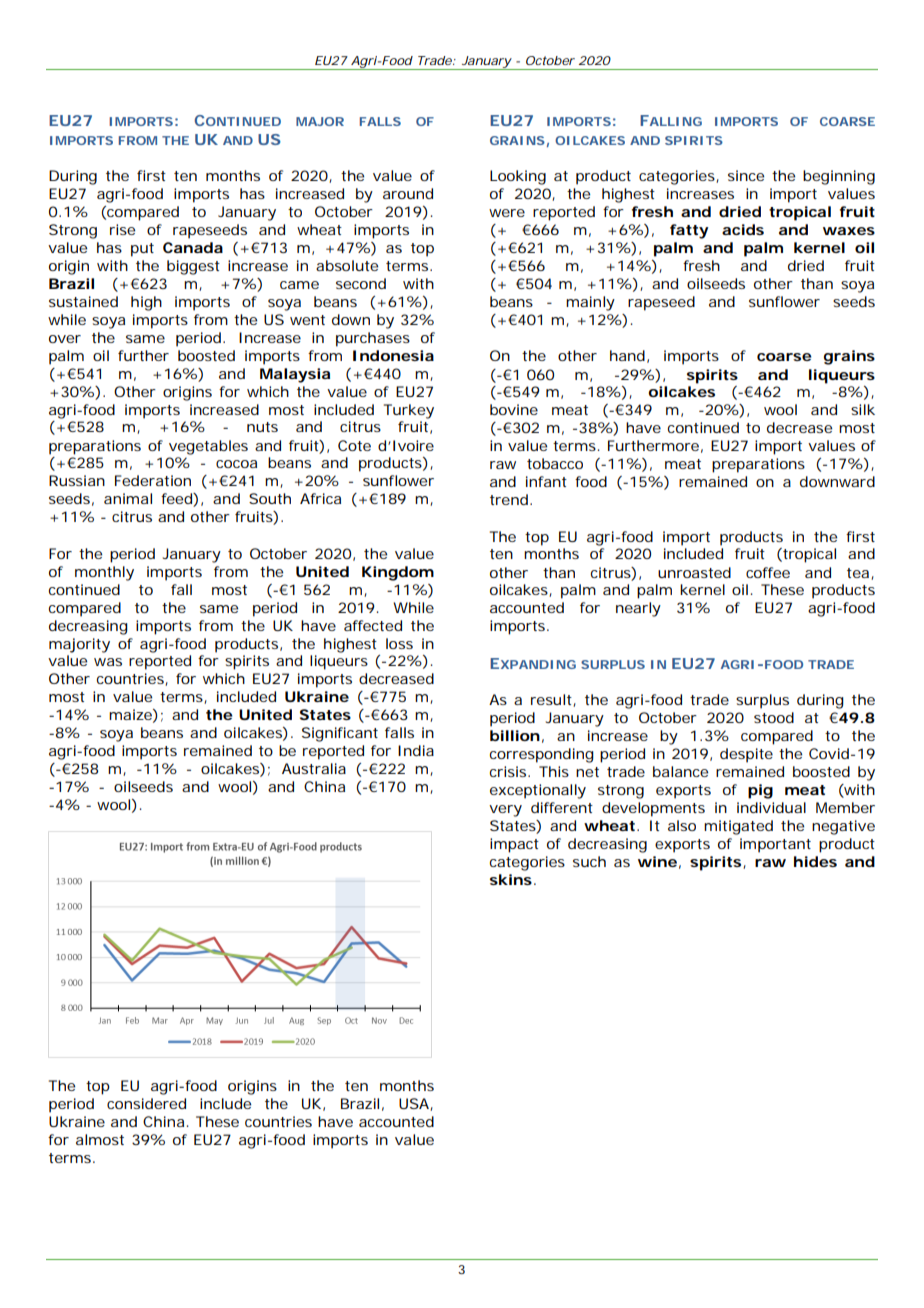 The height and width of the screenshot is (1308, 924). I want to click on coffee, so click(768, 572).
